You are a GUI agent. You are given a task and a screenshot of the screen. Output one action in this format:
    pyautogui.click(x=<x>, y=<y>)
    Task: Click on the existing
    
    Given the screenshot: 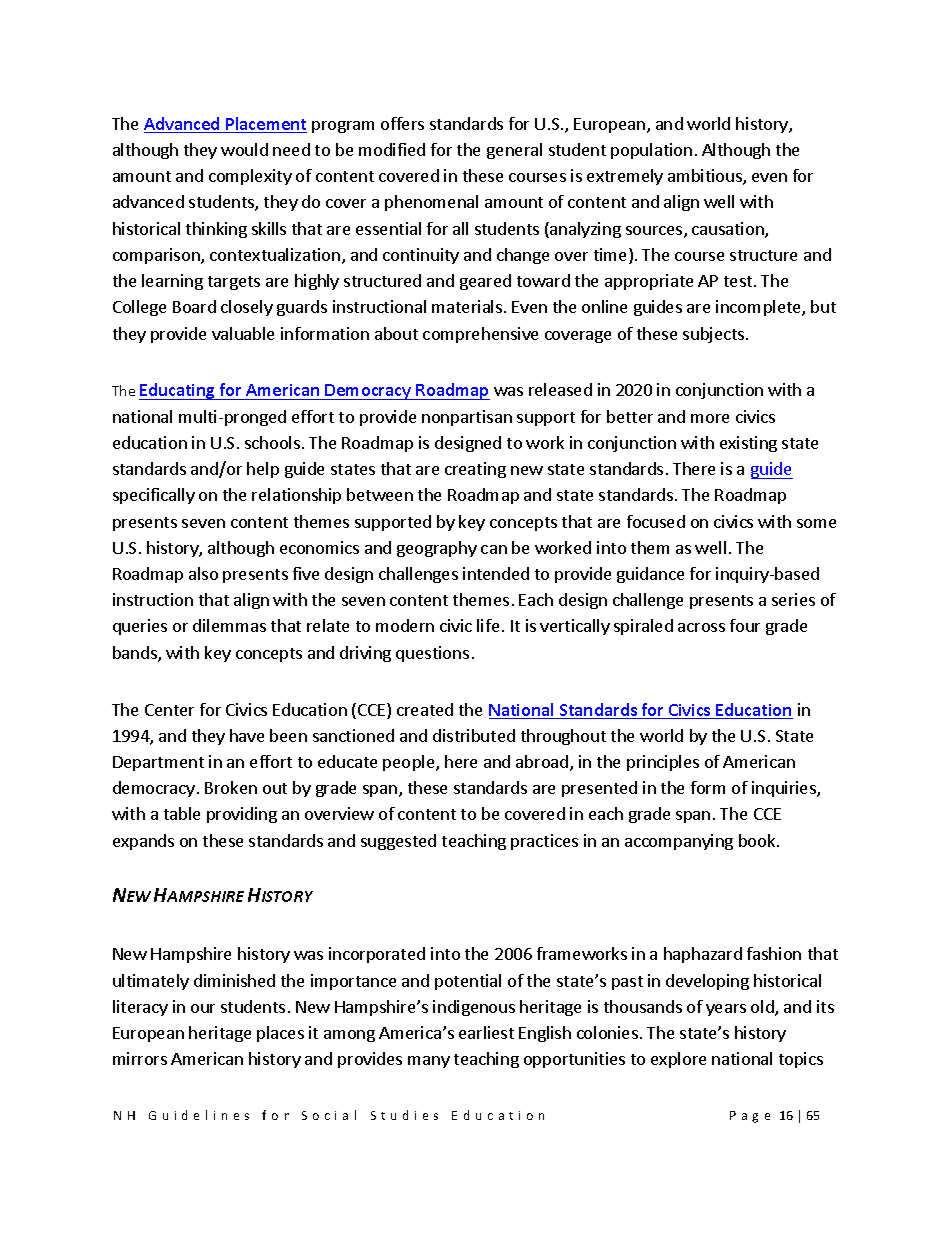 What is the action you would take?
    pyautogui.click(x=748, y=444)
